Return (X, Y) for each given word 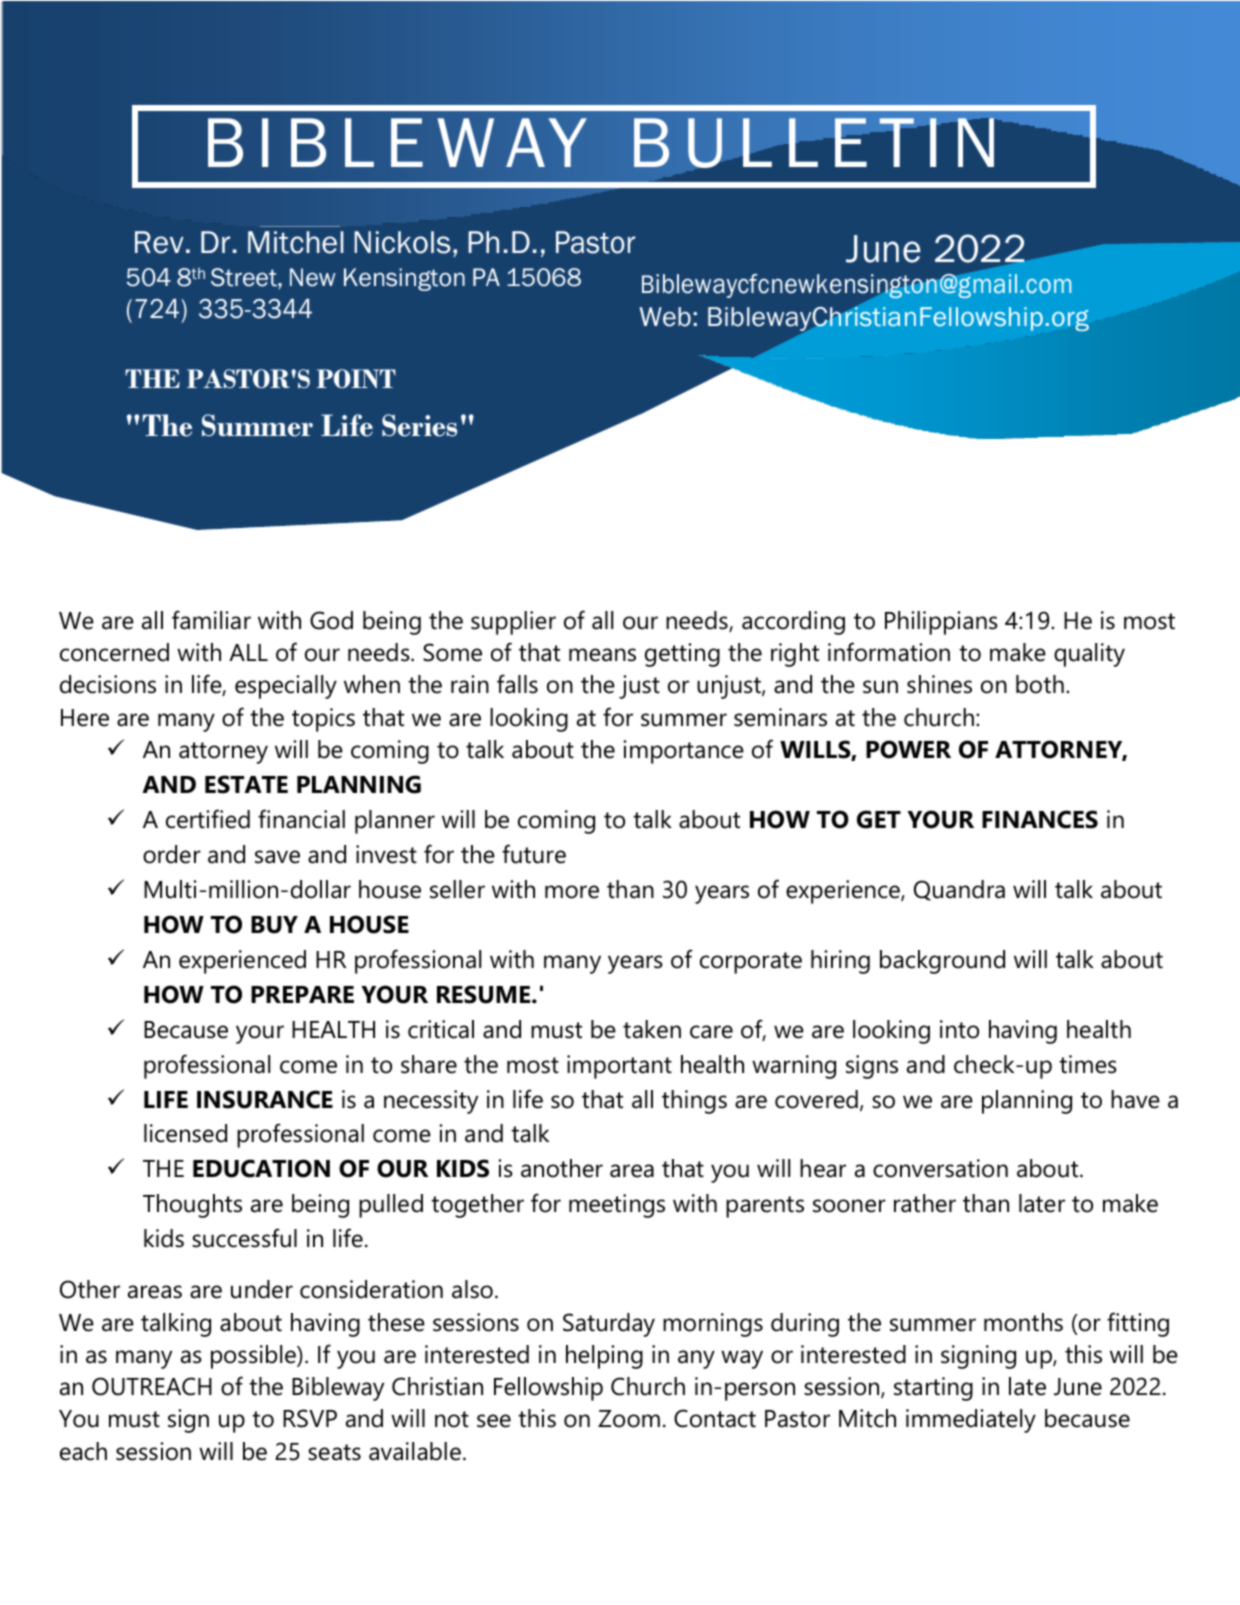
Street (245, 277)
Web (665, 317)
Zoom (629, 1419)
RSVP (310, 1418)
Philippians (941, 623)
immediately (971, 1421)
